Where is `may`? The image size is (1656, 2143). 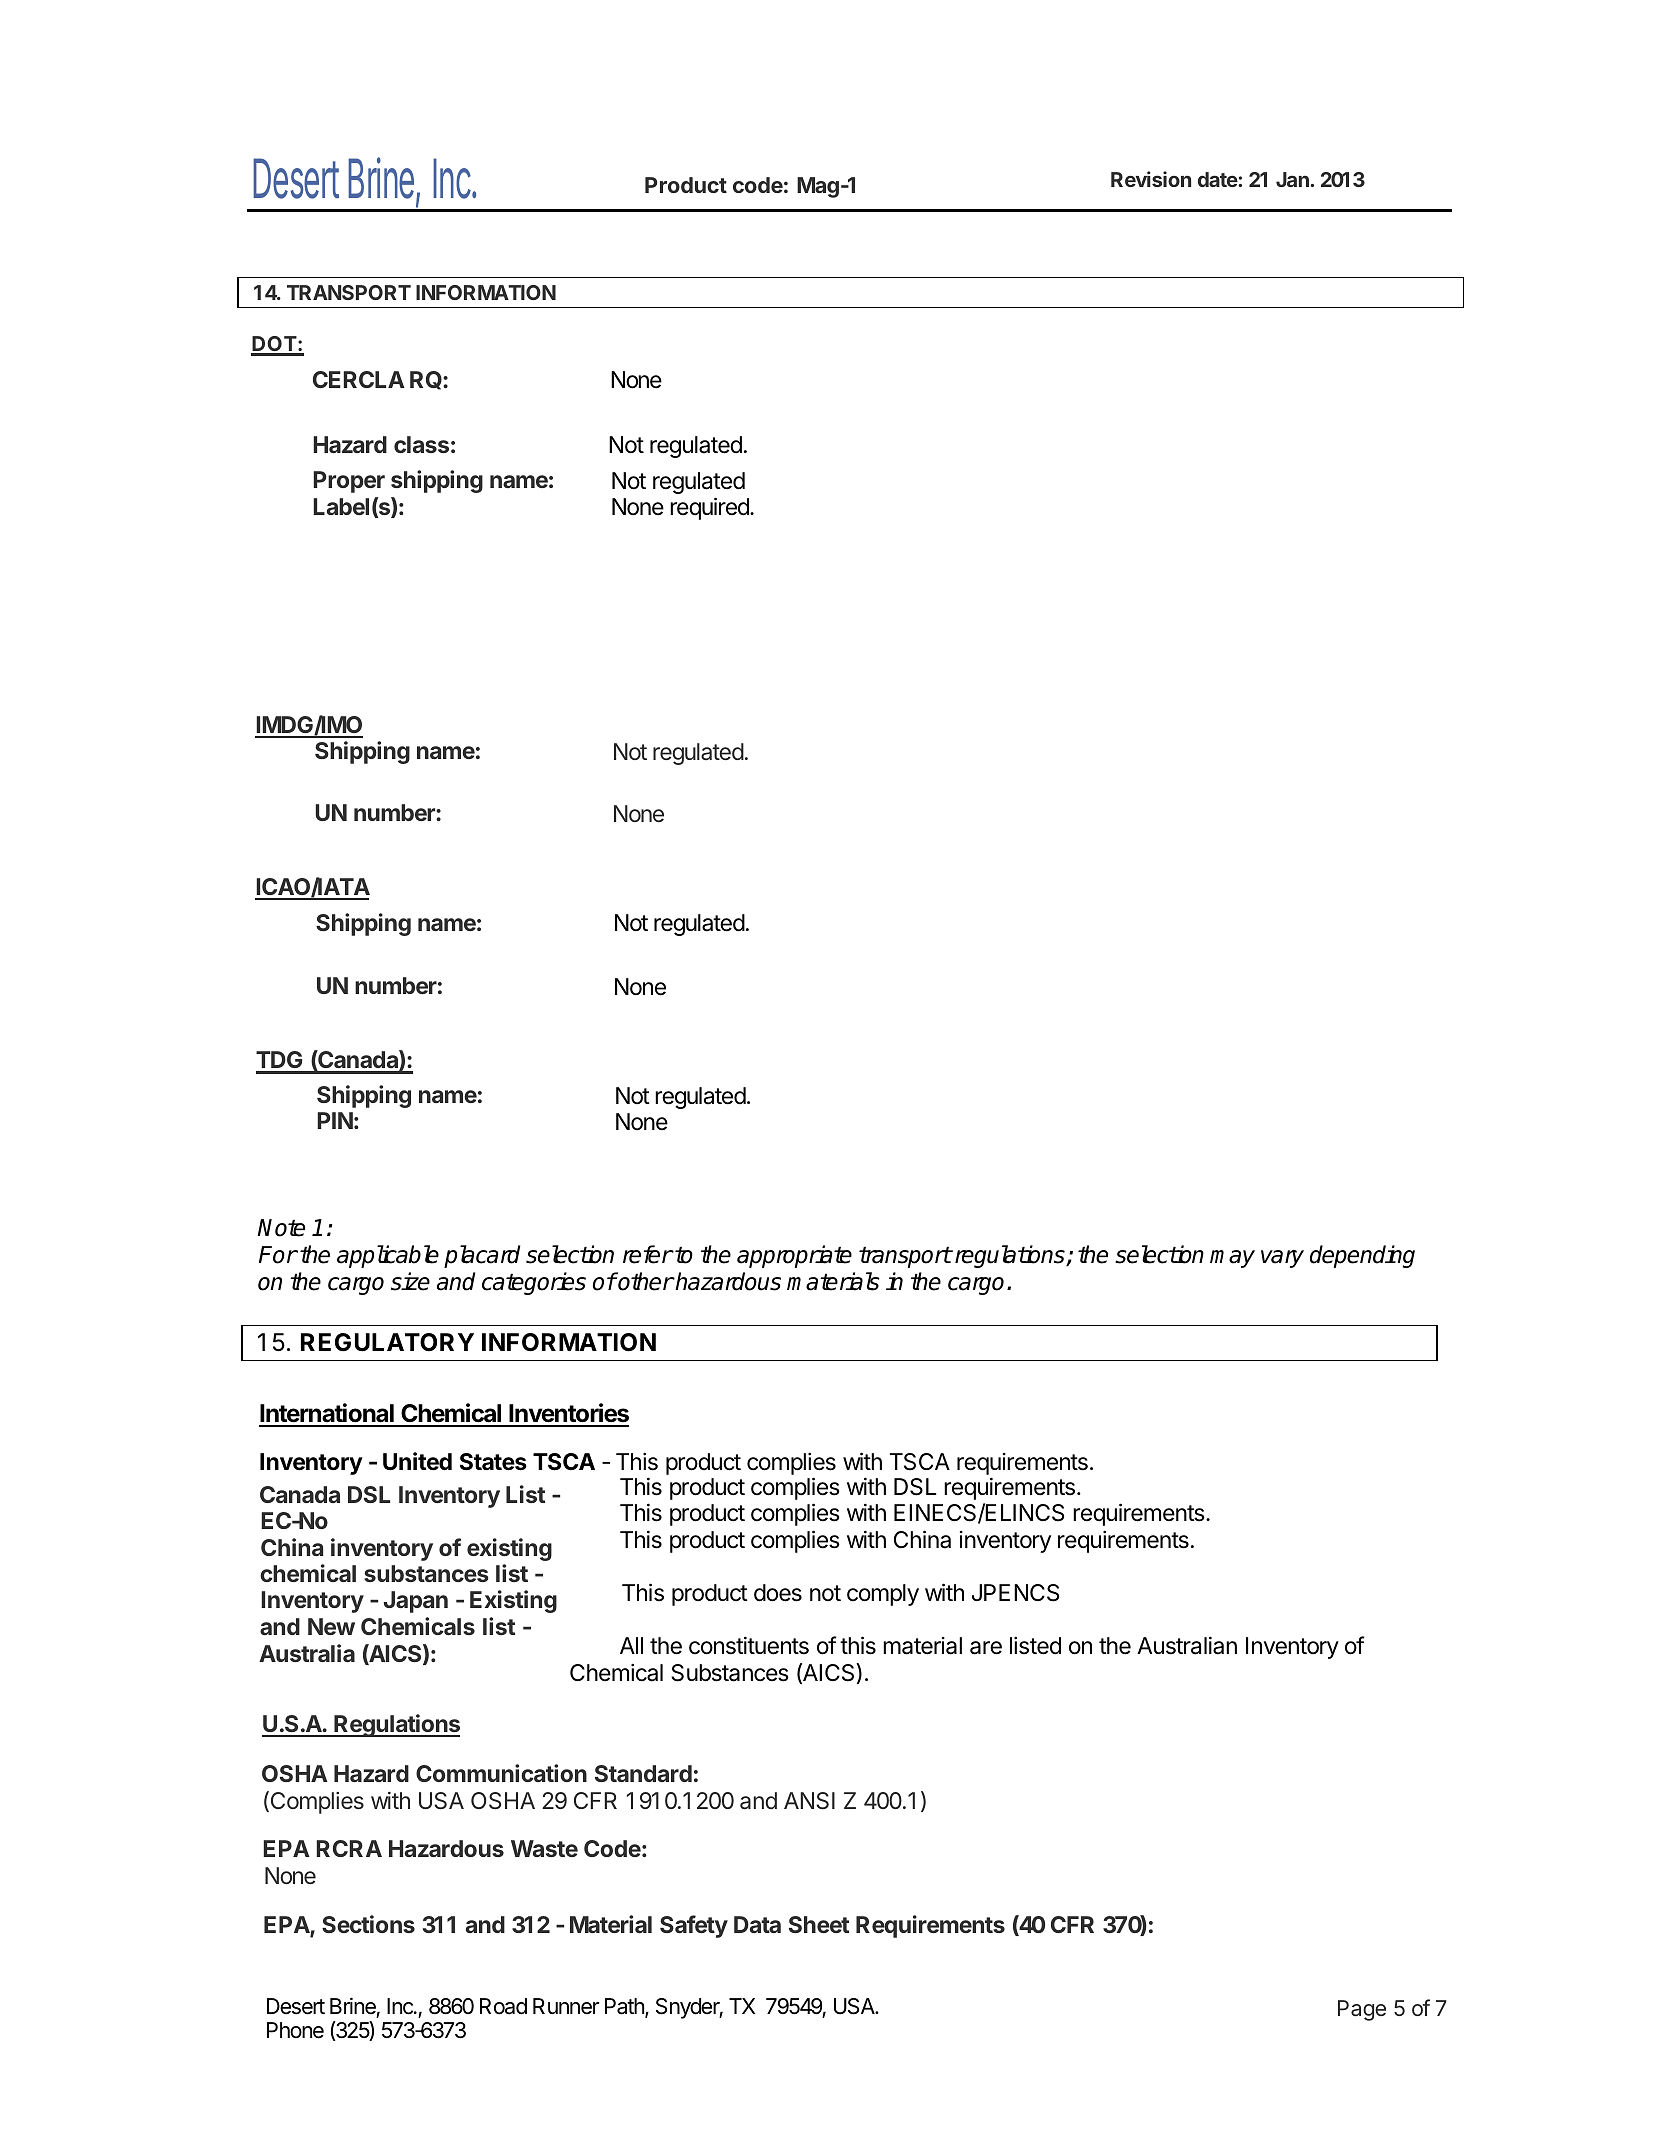
may is located at coordinates (1232, 1259).
